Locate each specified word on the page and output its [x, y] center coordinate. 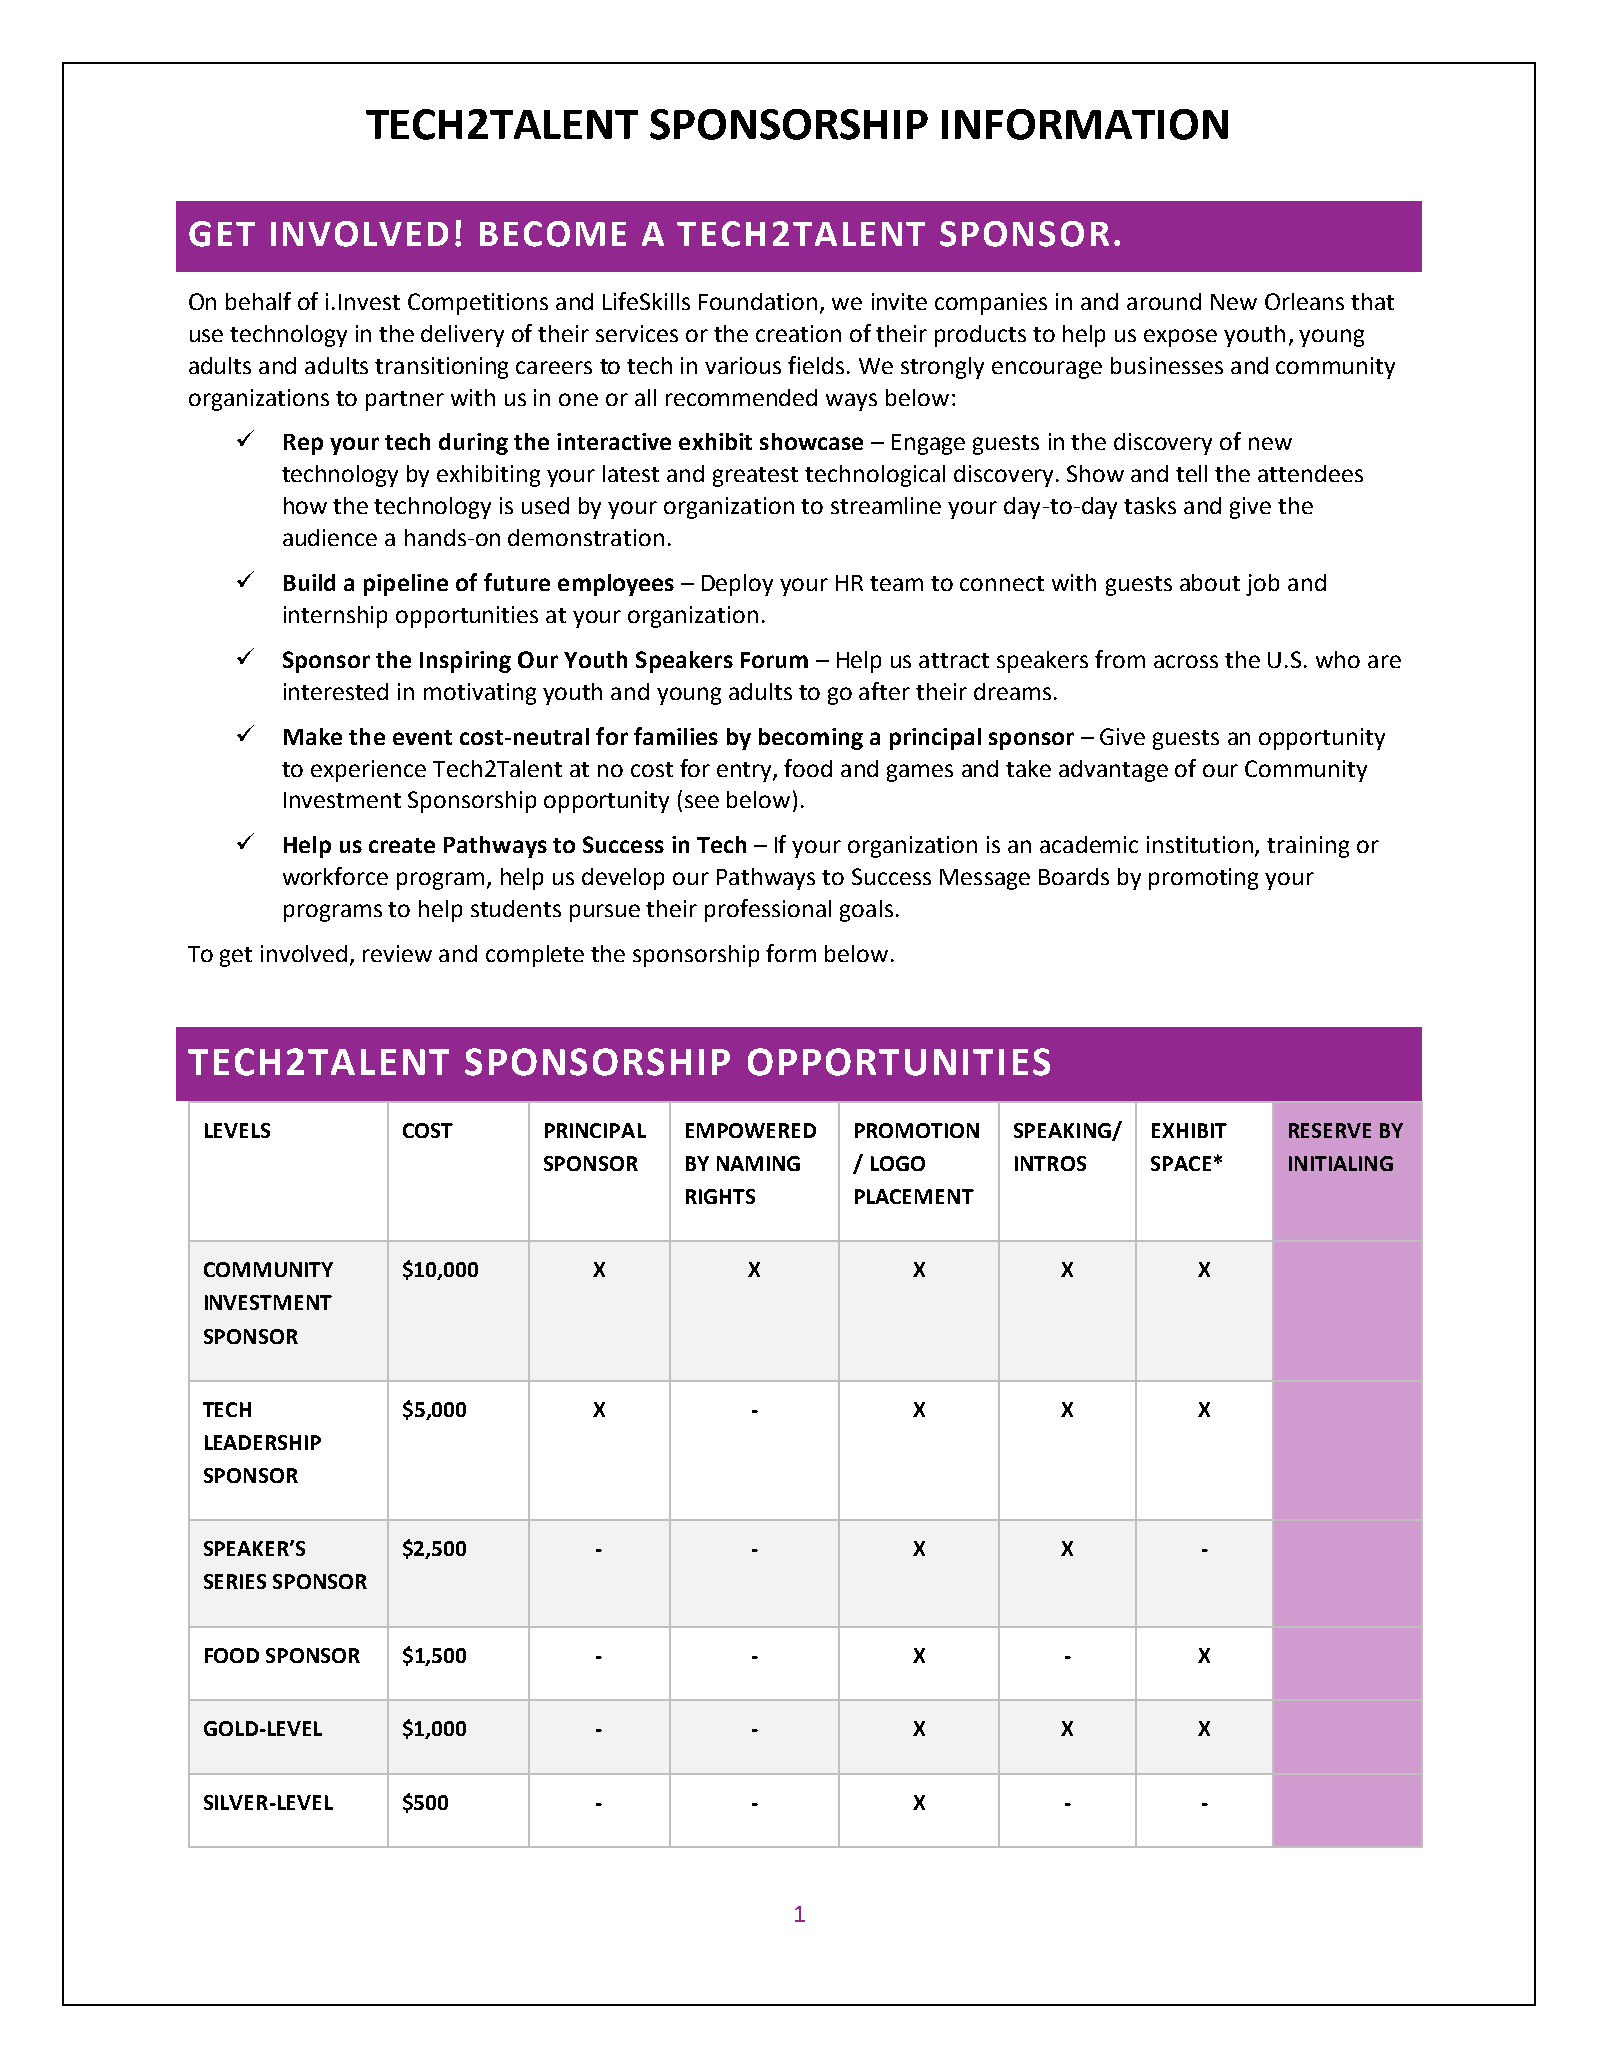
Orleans [1304, 301]
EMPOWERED [751, 1130]
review [397, 953]
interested [336, 691]
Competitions [478, 304]
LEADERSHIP [263, 1442]
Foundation [758, 301]
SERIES [235, 1581]
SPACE [1181, 1163]
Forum [774, 660]
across [1186, 661]
